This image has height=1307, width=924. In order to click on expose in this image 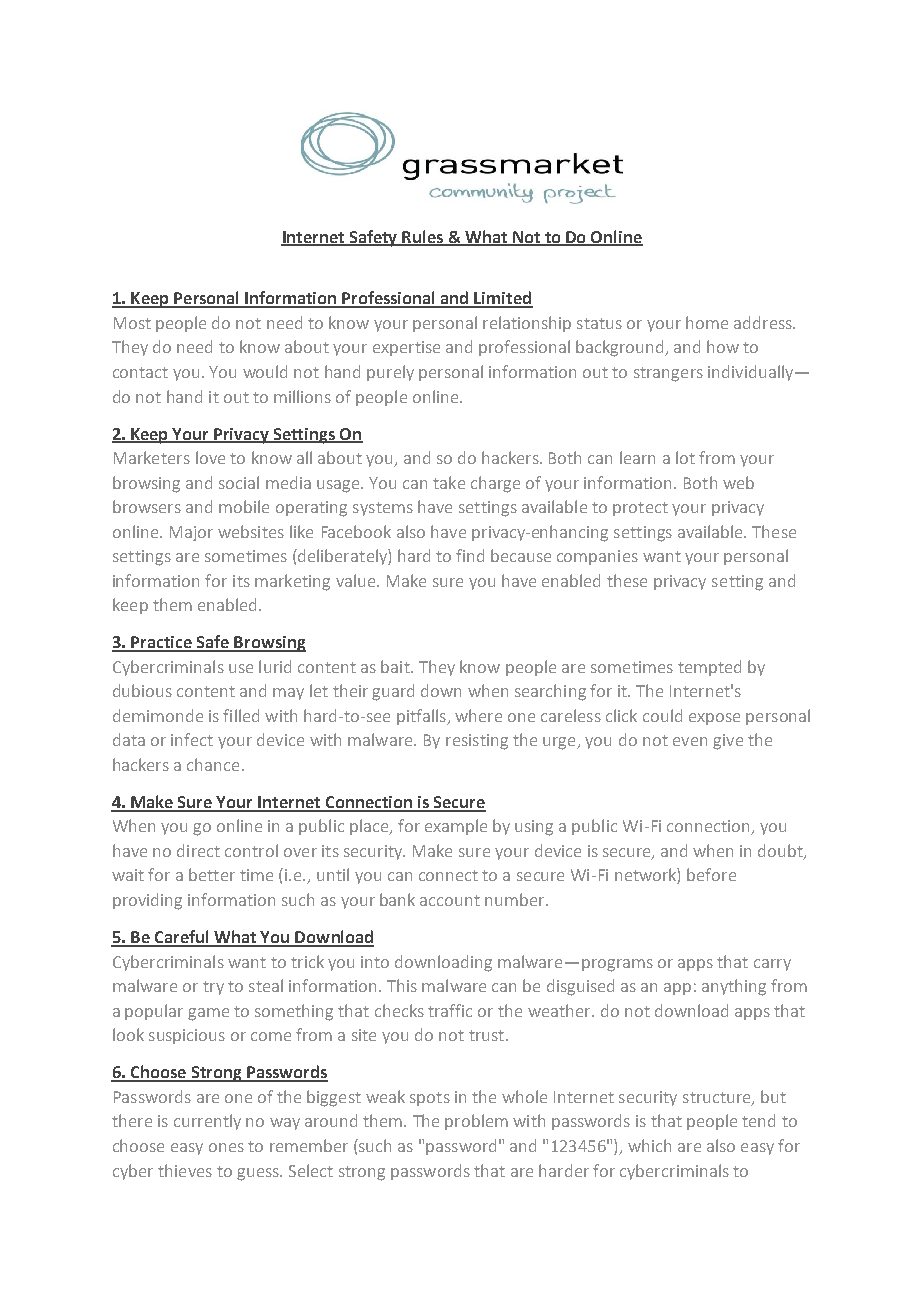, I will do `click(714, 719)`.
